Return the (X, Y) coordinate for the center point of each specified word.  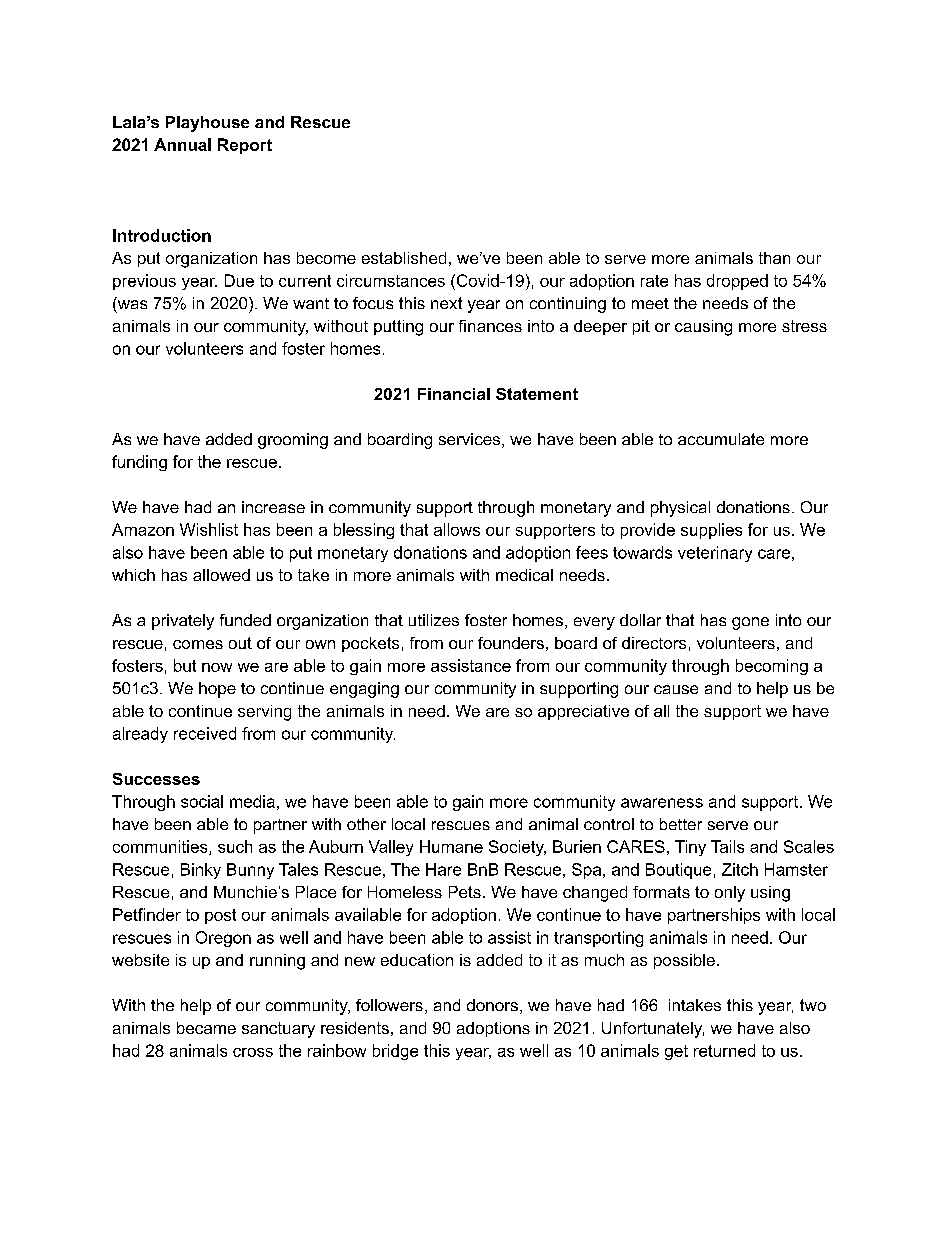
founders (511, 643)
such (235, 846)
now (217, 667)
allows (457, 529)
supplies (711, 531)
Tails (727, 846)
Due (239, 280)
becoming (772, 667)
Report (245, 146)
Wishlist (209, 529)
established (404, 258)
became (206, 1028)
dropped (737, 282)
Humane (451, 846)
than (774, 258)
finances (490, 326)
